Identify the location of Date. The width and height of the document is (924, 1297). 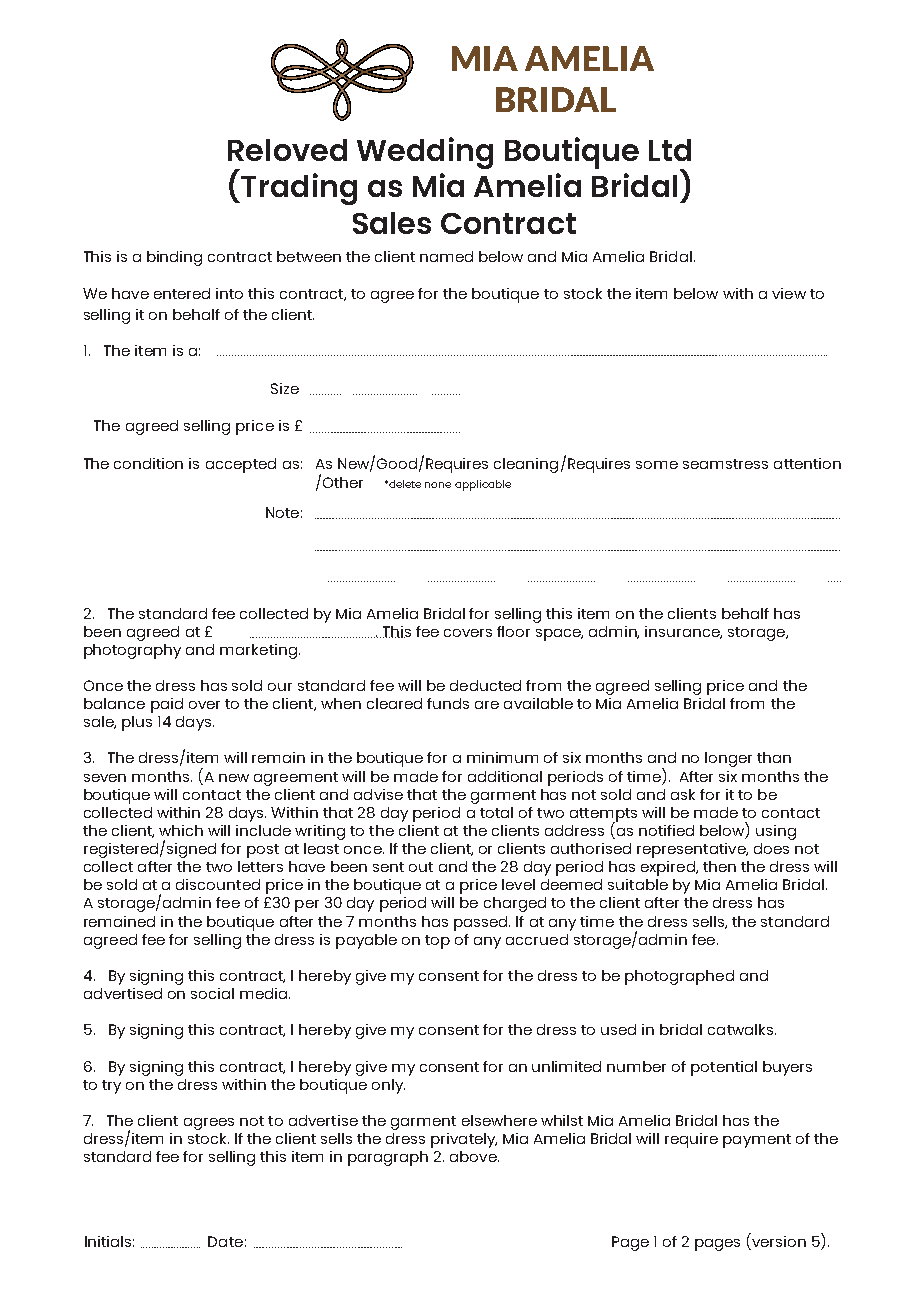
(225, 1241).
